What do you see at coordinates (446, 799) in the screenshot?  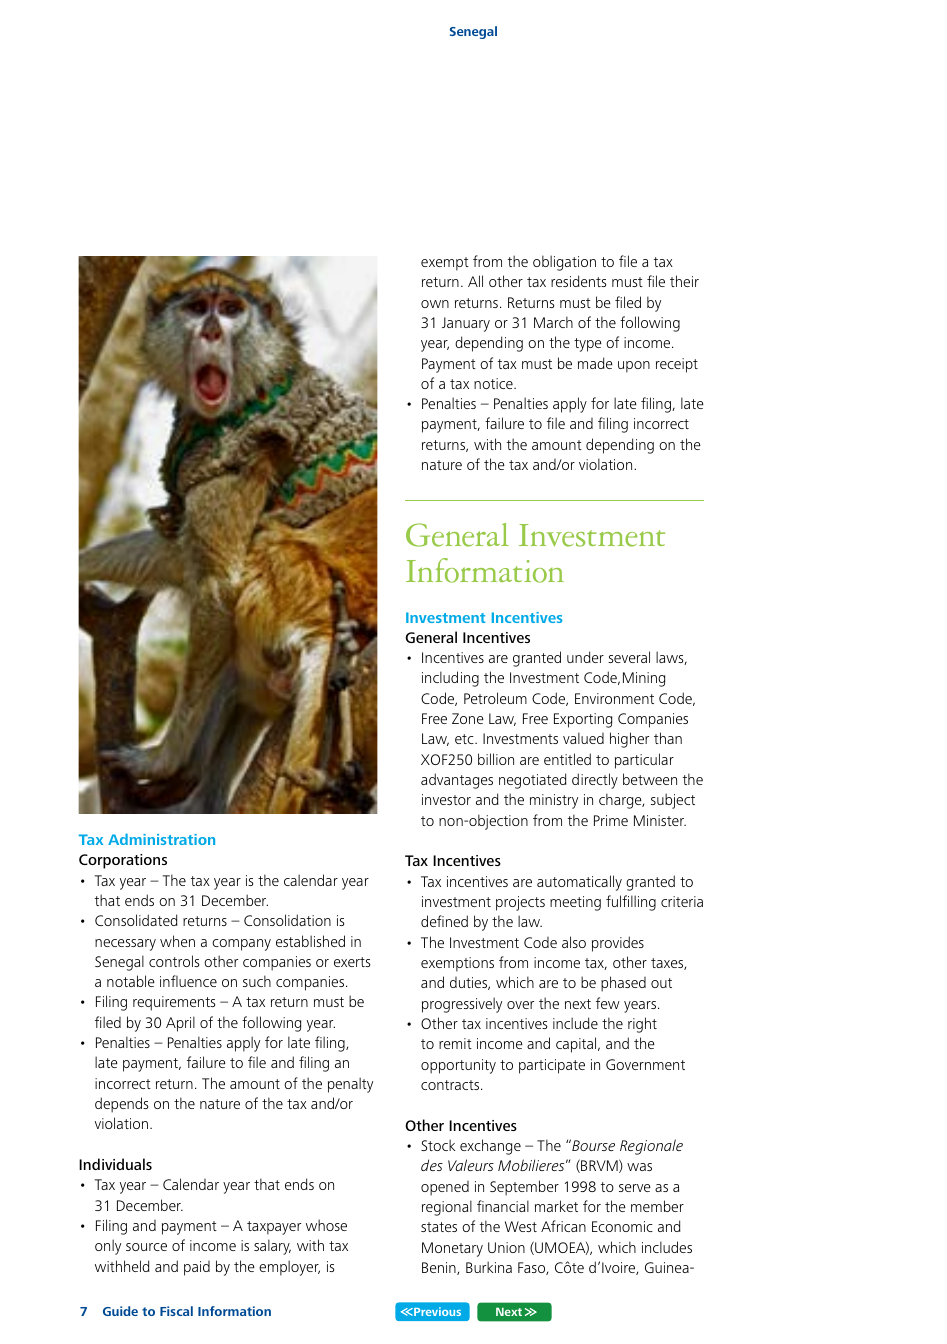 I see `investor` at bounding box center [446, 799].
